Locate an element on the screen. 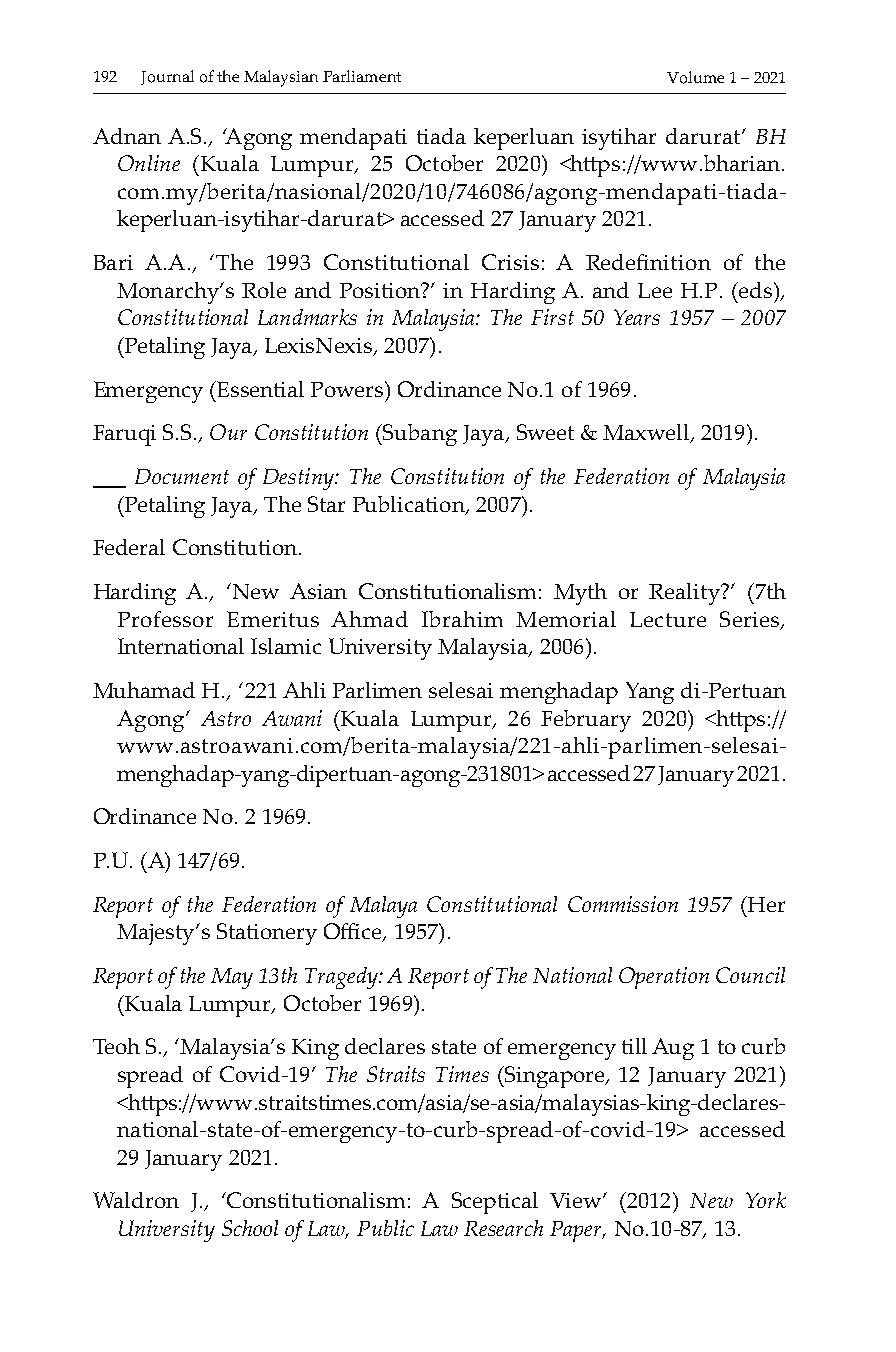 The width and height of the screenshot is (896, 1352). Professor is located at coordinates (165, 619).
